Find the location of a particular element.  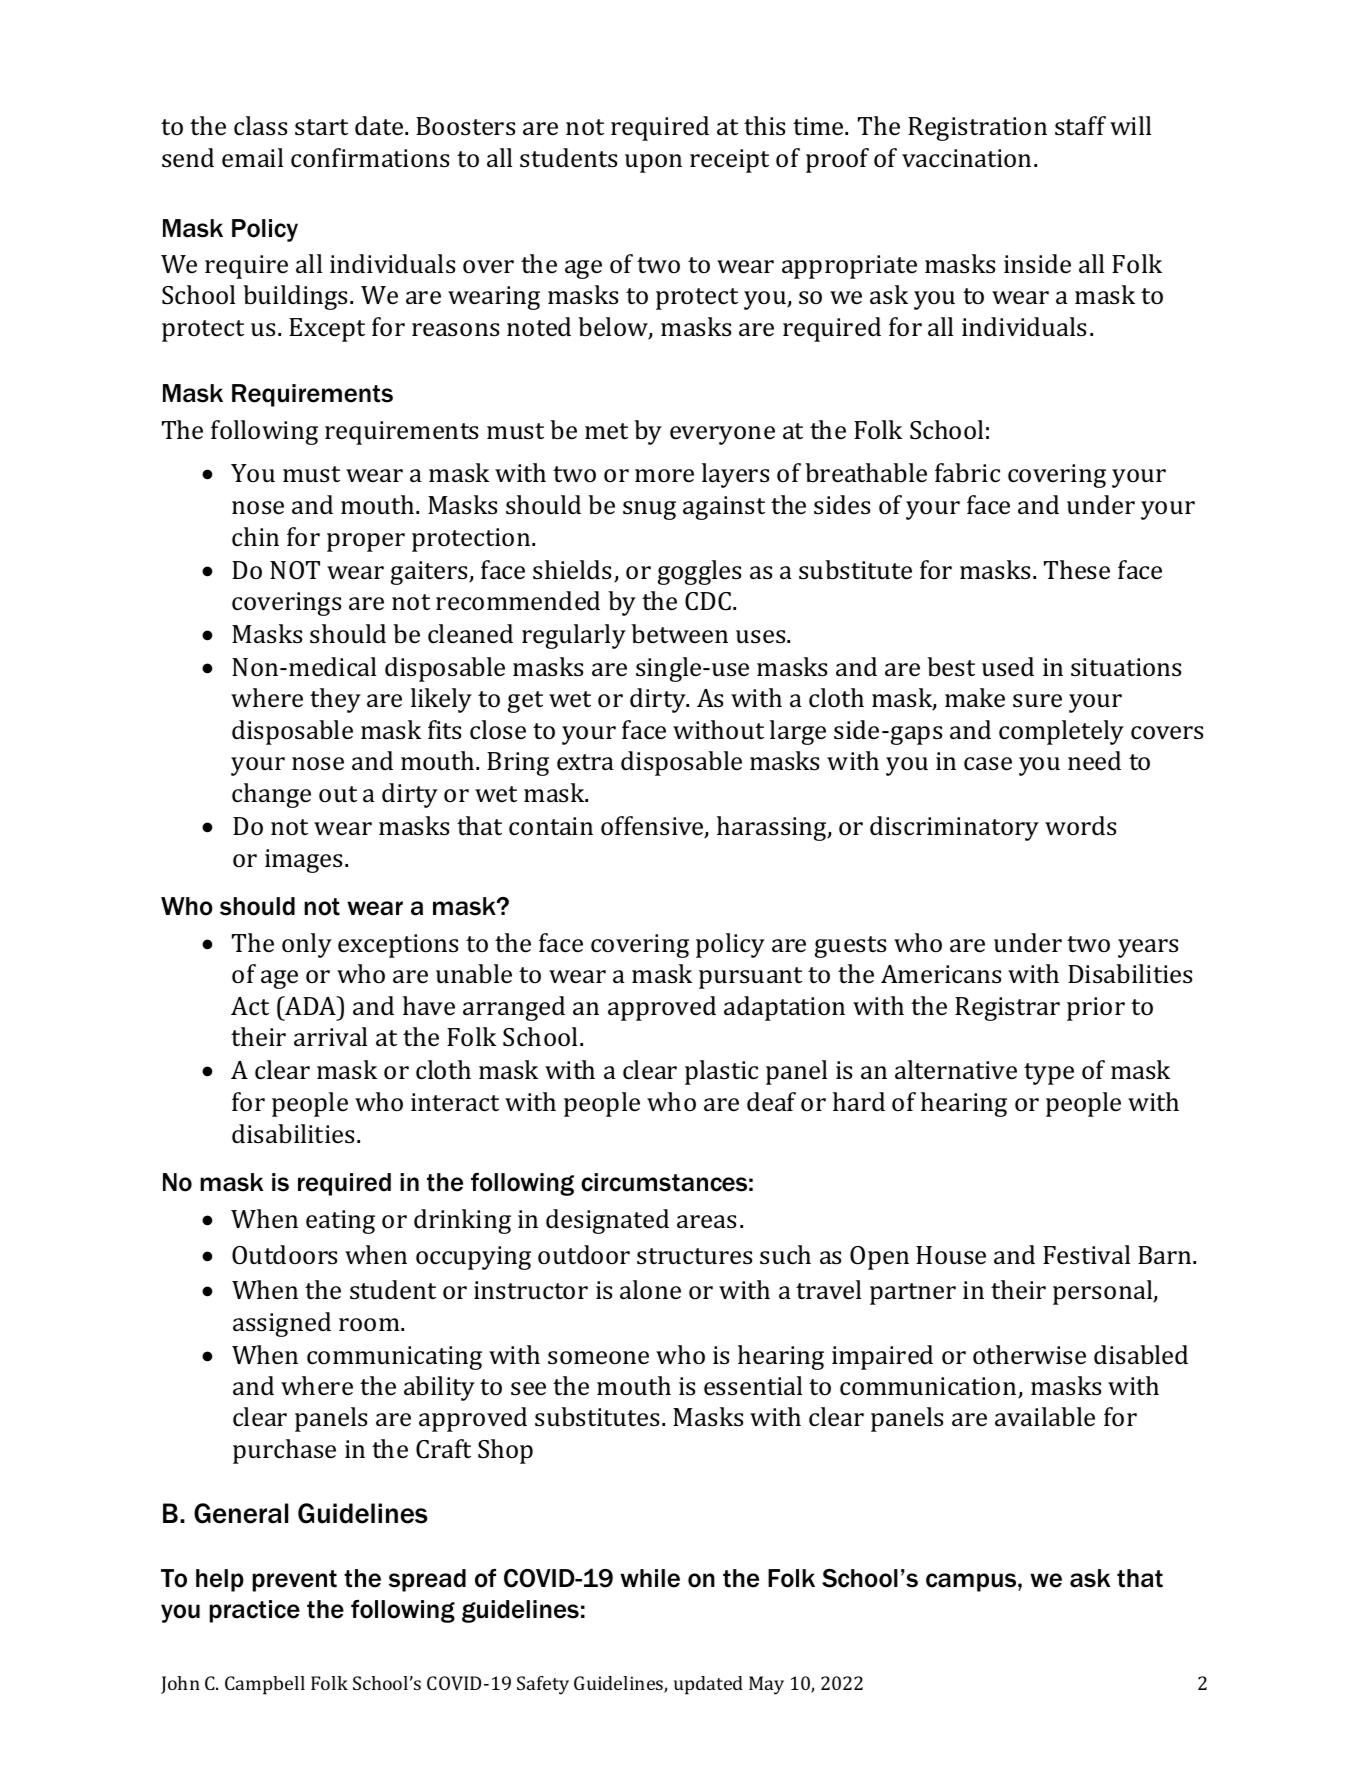

snug is located at coordinates (649, 510).
